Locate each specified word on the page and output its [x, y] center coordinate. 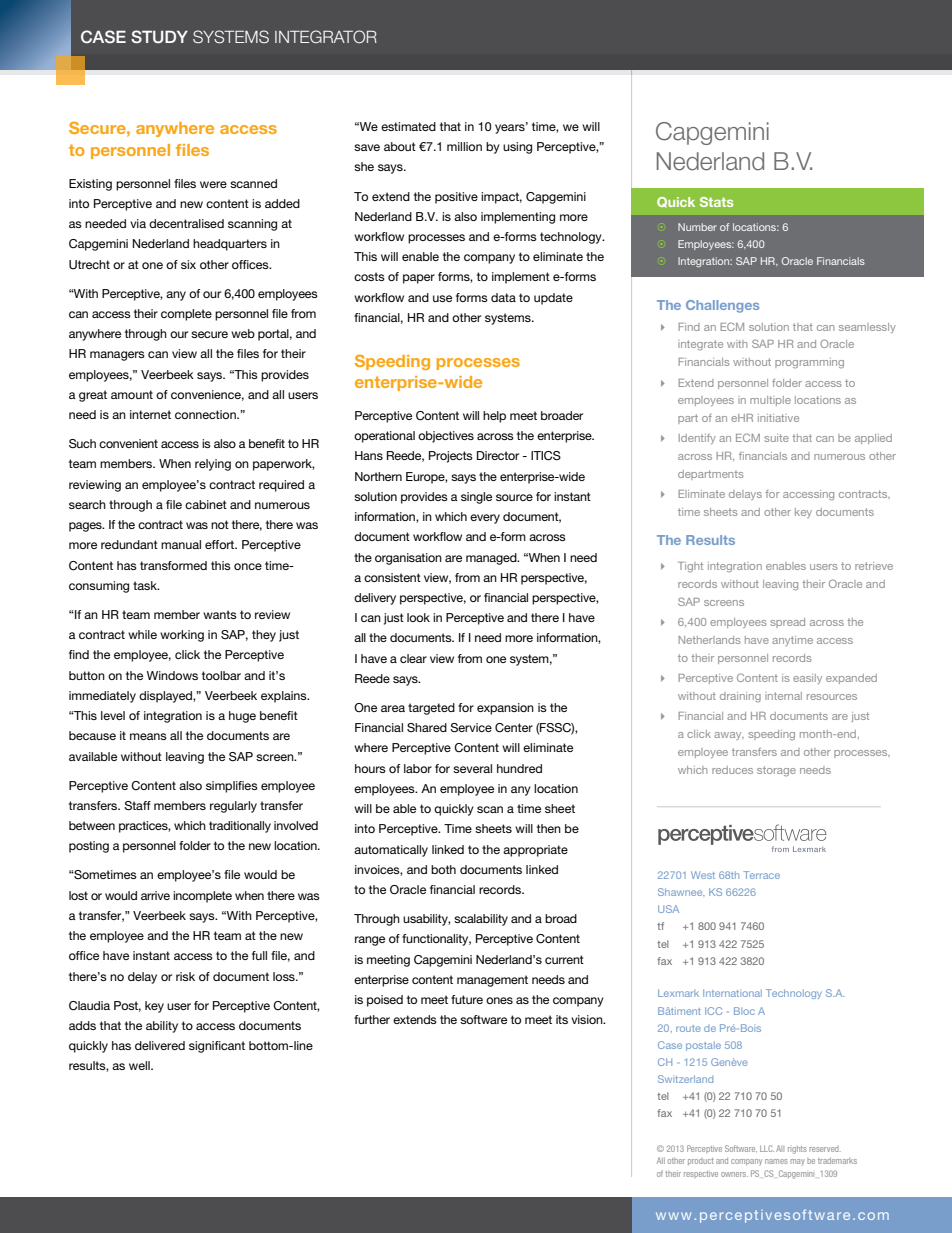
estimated [408, 126]
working [182, 636]
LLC [767, 1148]
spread [787, 623]
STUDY [159, 37]
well [140, 1065]
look [418, 617]
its [562, 1019]
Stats [717, 202]
